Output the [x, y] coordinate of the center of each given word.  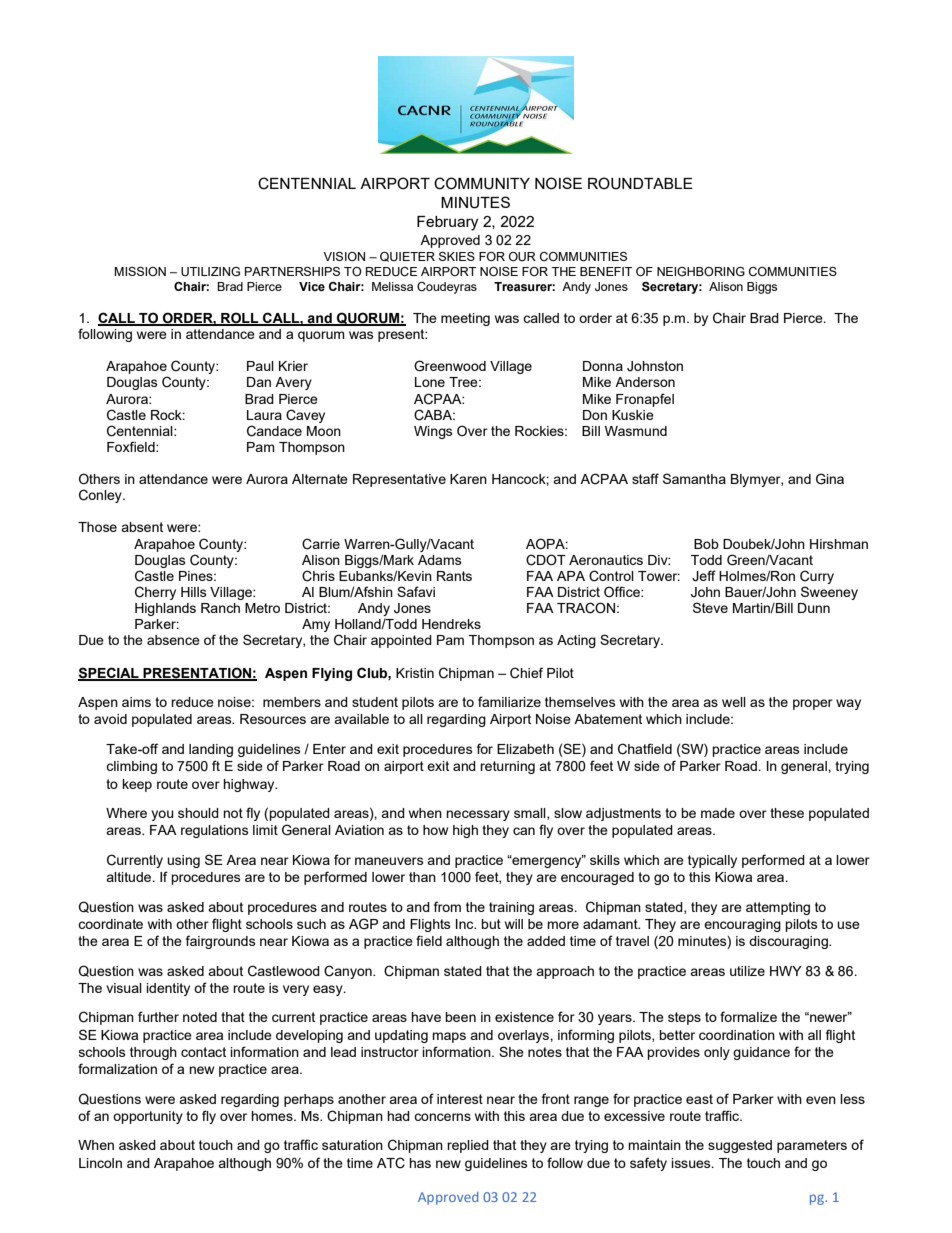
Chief [526, 673]
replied [468, 1146]
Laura [264, 415]
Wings [433, 432]
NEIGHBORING [701, 271]
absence [173, 640]
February [447, 223]
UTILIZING [210, 271]
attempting [778, 908]
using [183, 861]
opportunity [148, 1117]
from [447, 906]
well [734, 702]
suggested [740, 1146]
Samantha [694, 478]
